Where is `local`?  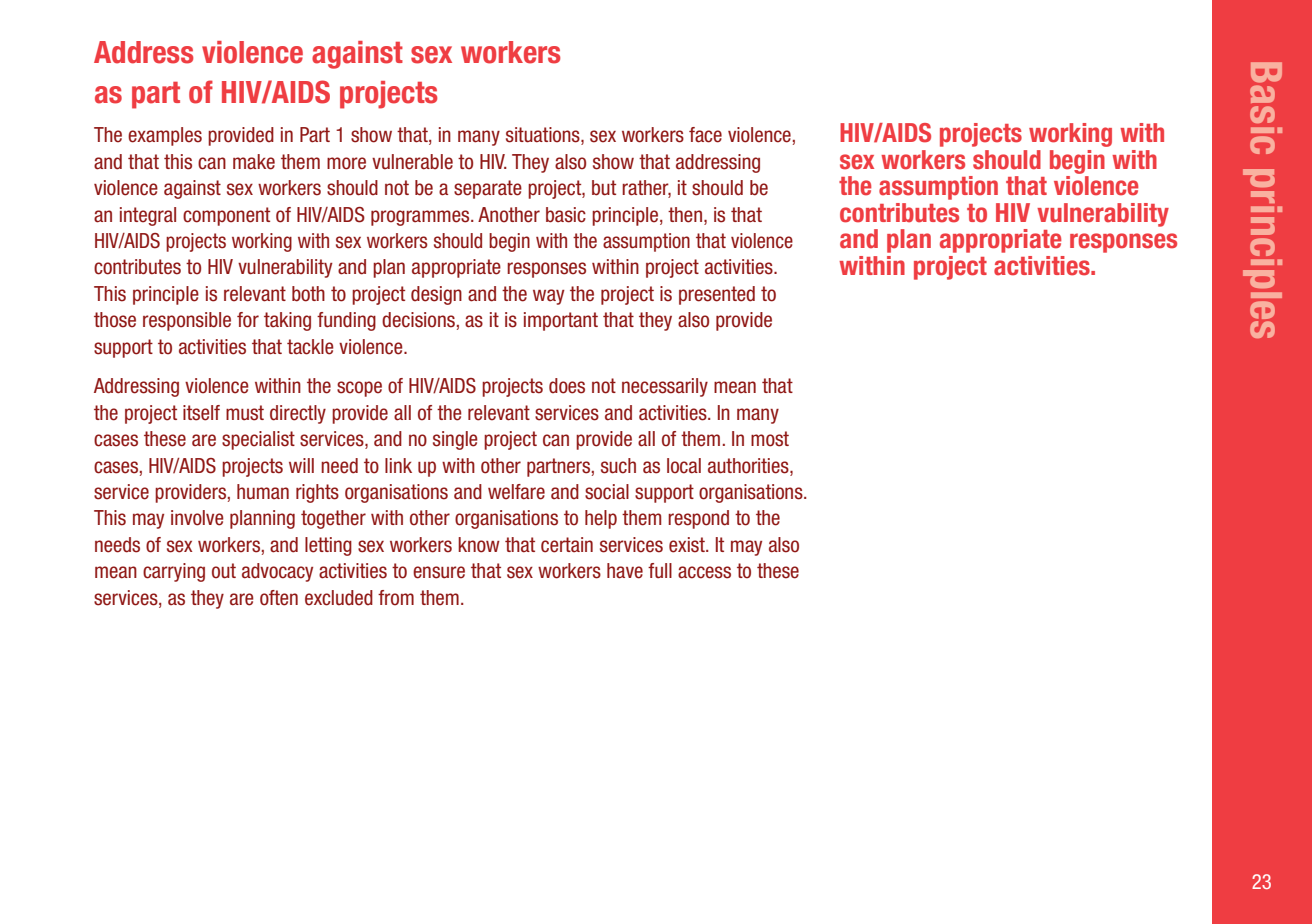
local is located at coordinates (684, 466).
